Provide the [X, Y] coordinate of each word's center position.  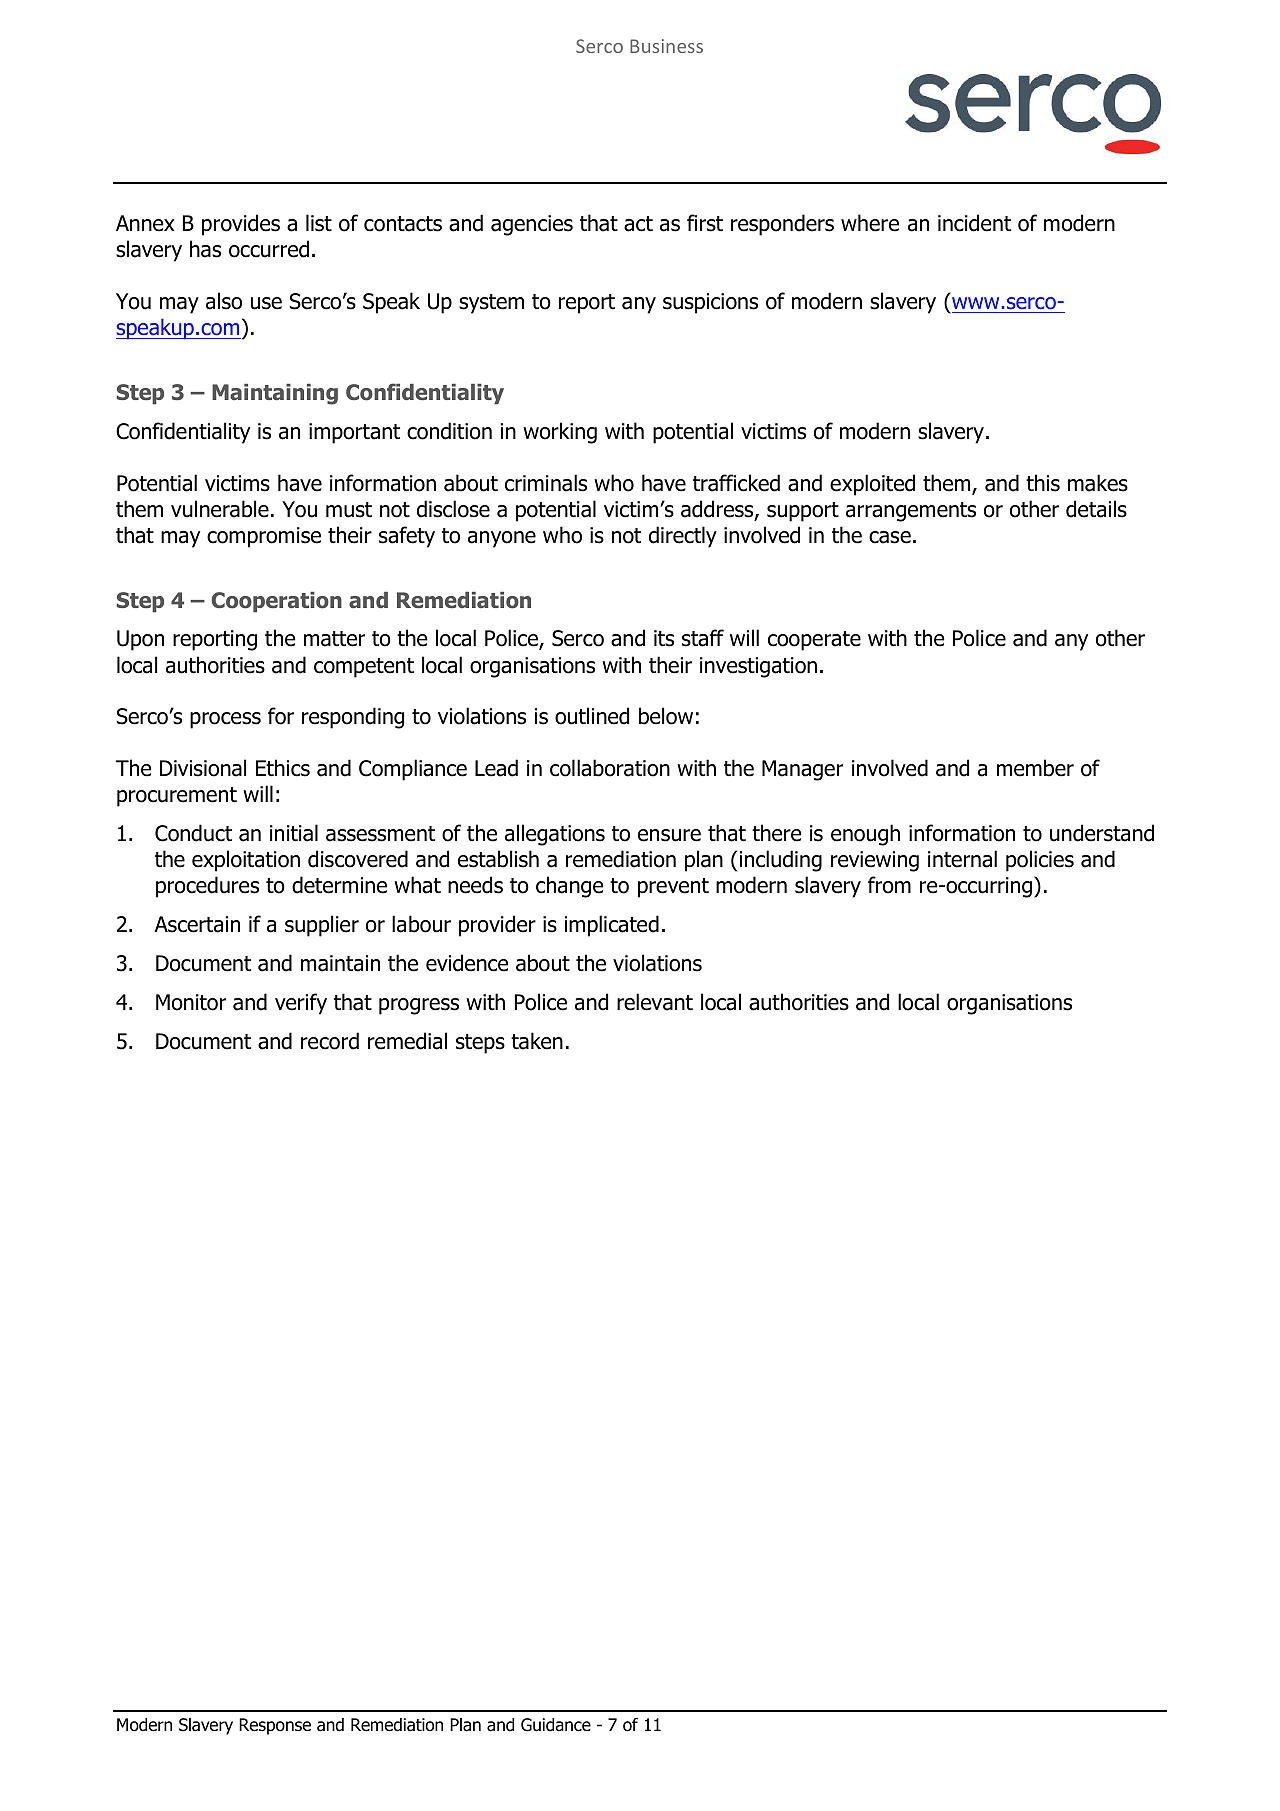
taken [537, 1041]
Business [666, 46]
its [664, 638]
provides [241, 225]
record [330, 1041]
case [890, 537]
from [889, 885]
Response [275, 1726]
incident [974, 223]
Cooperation [277, 602]
